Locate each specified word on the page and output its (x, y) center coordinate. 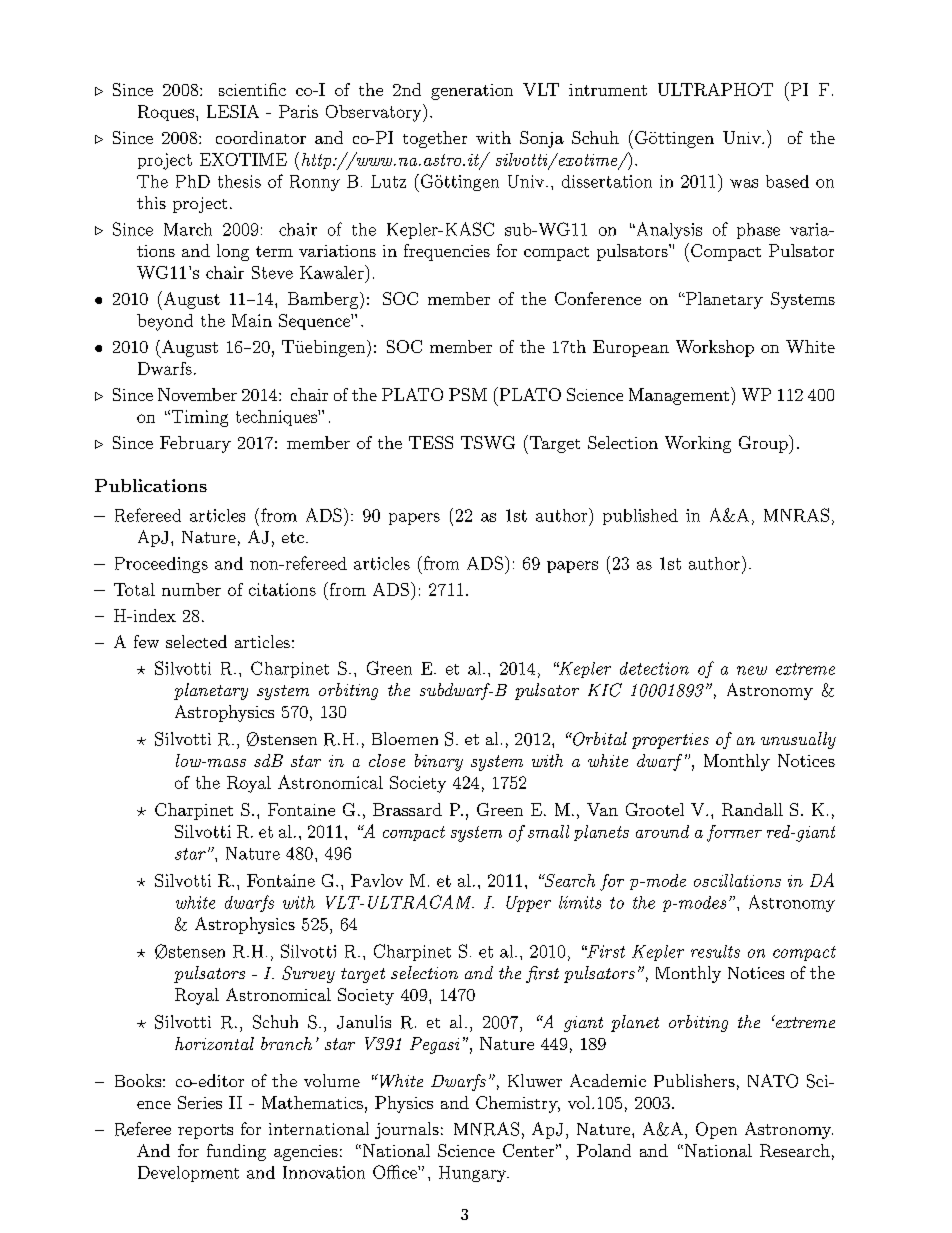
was (744, 183)
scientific (252, 89)
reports (205, 1131)
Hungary (474, 1174)
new (752, 670)
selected (196, 641)
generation (472, 92)
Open (716, 1130)
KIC (605, 690)
